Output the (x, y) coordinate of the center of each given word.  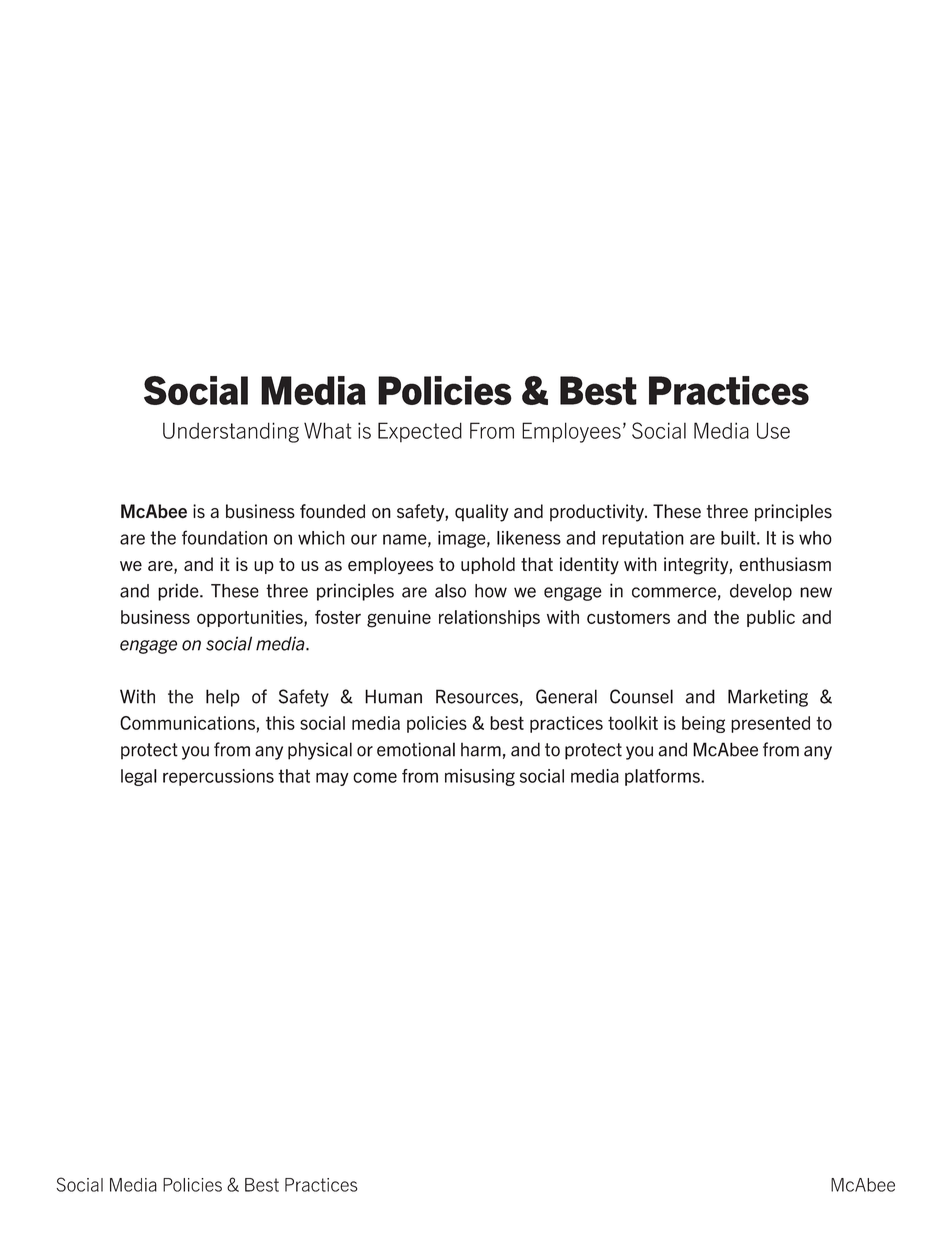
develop (761, 592)
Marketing (768, 698)
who (815, 538)
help (223, 698)
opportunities (251, 618)
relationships (489, 618)
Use (773, 430)
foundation (224, 537)
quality (482, 513)
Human (393, 696)
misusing (480, 777)
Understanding (231, 432)
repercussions (218, 777)
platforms (663, 777)
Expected (420, 432)
